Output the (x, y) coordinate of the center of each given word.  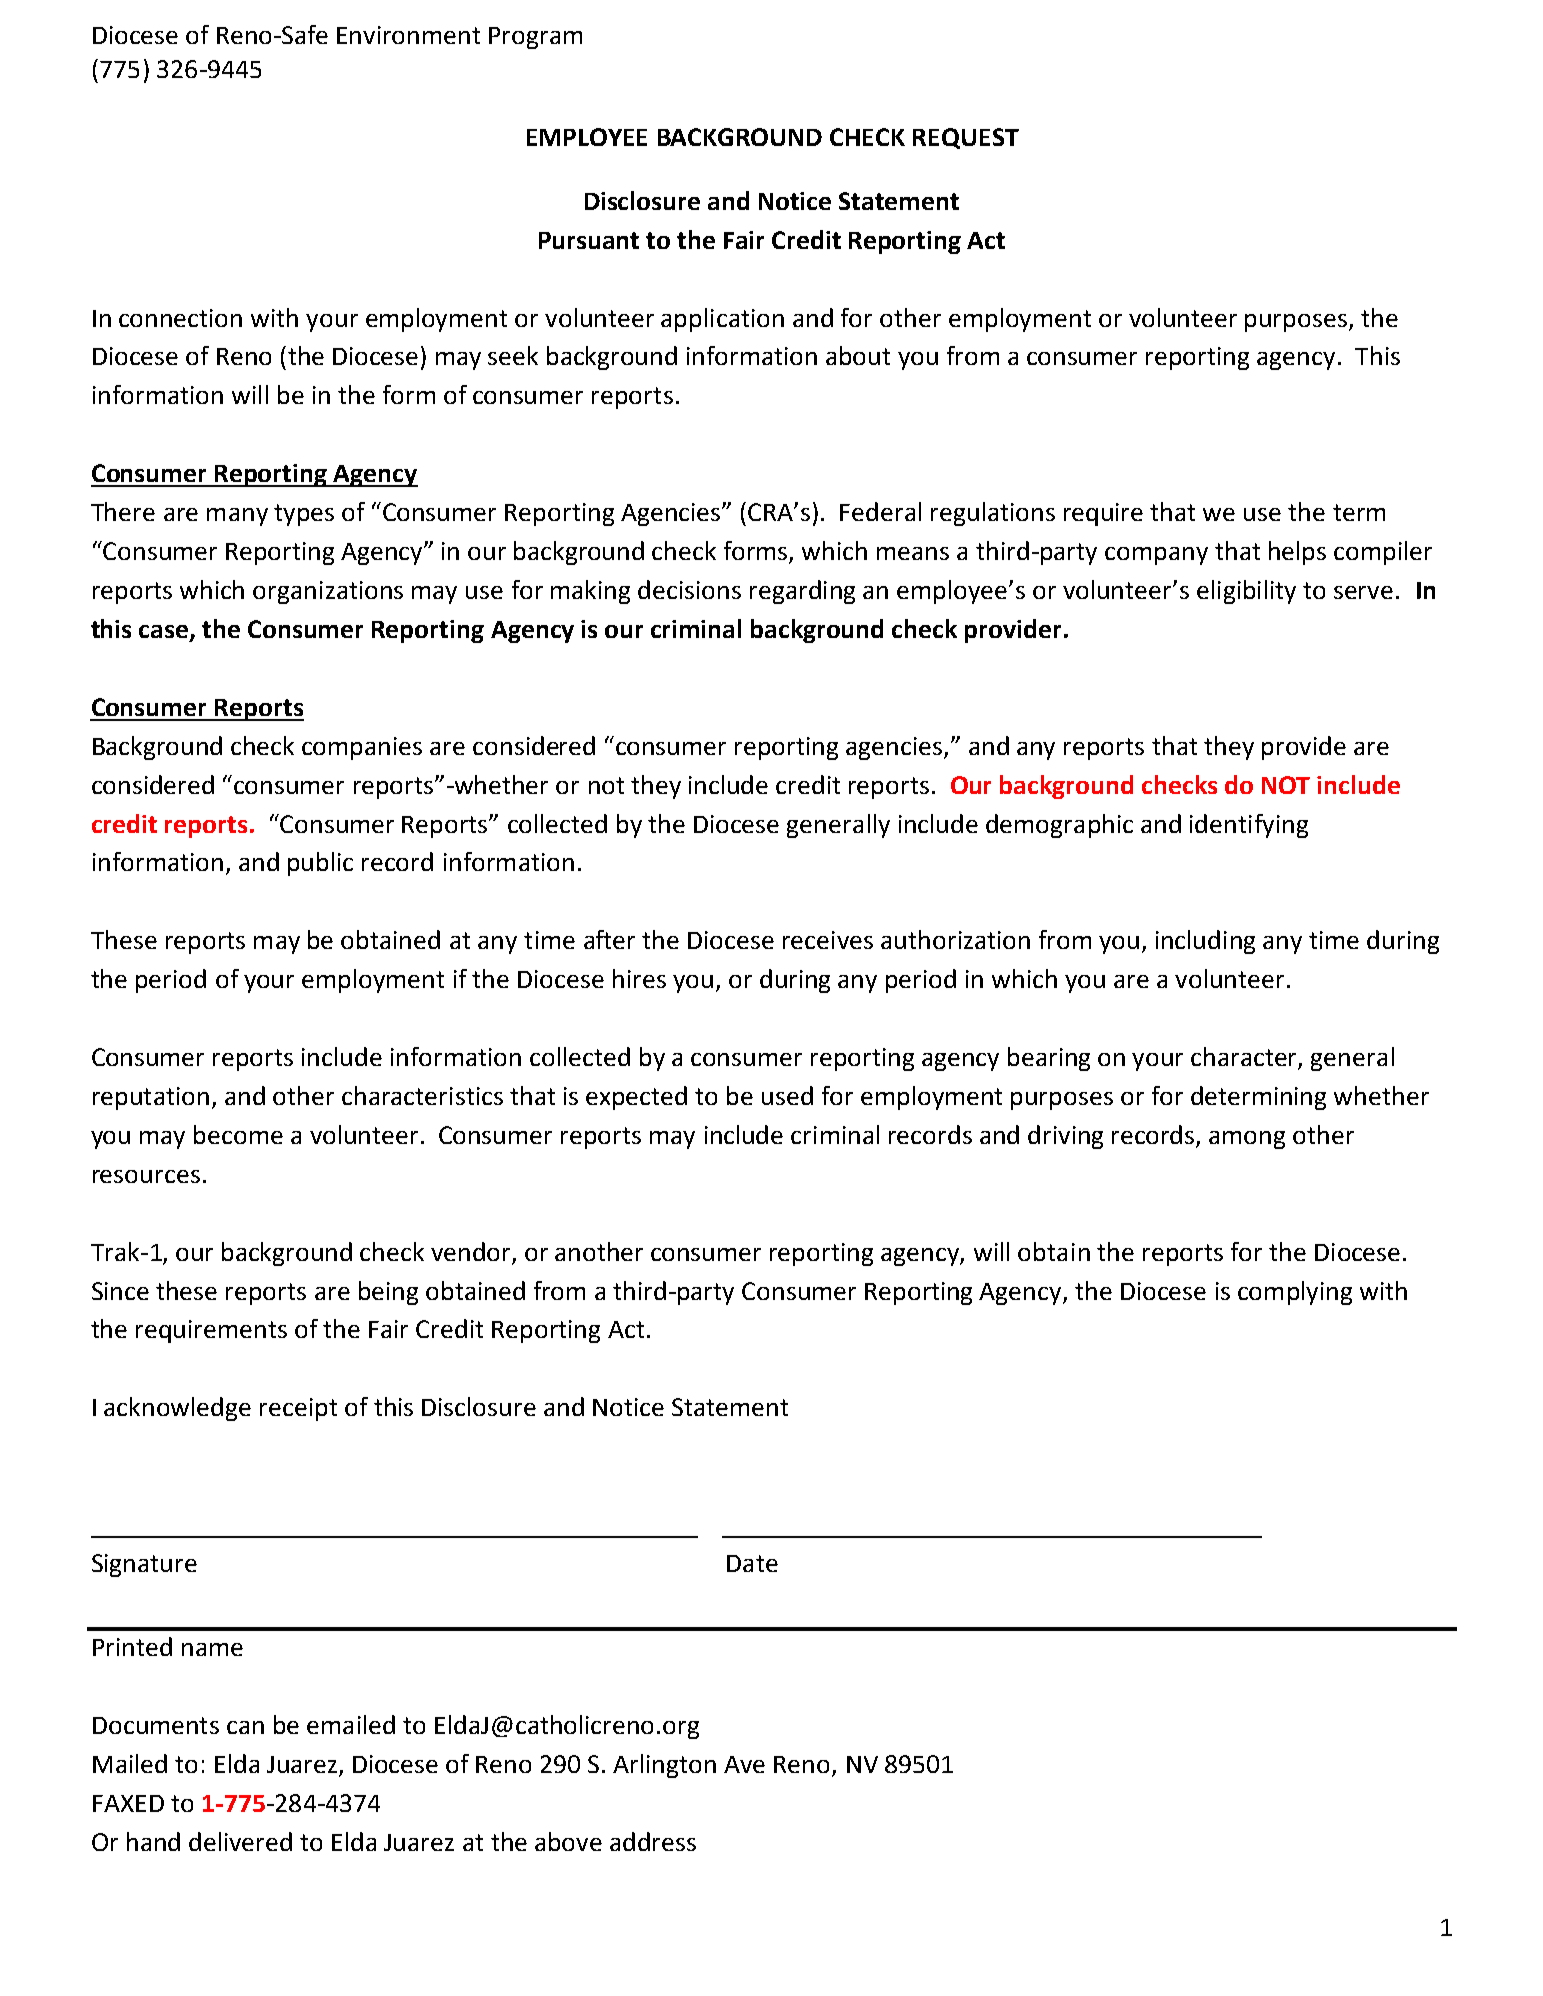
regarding (802, 592)
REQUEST (966, 138)
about (858, 355)
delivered (240, 1841)
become (238, 1134)
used (787, 1095)
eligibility (1246, 592)
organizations (328, 592)
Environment (408, 35)
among (1247, 1140)
